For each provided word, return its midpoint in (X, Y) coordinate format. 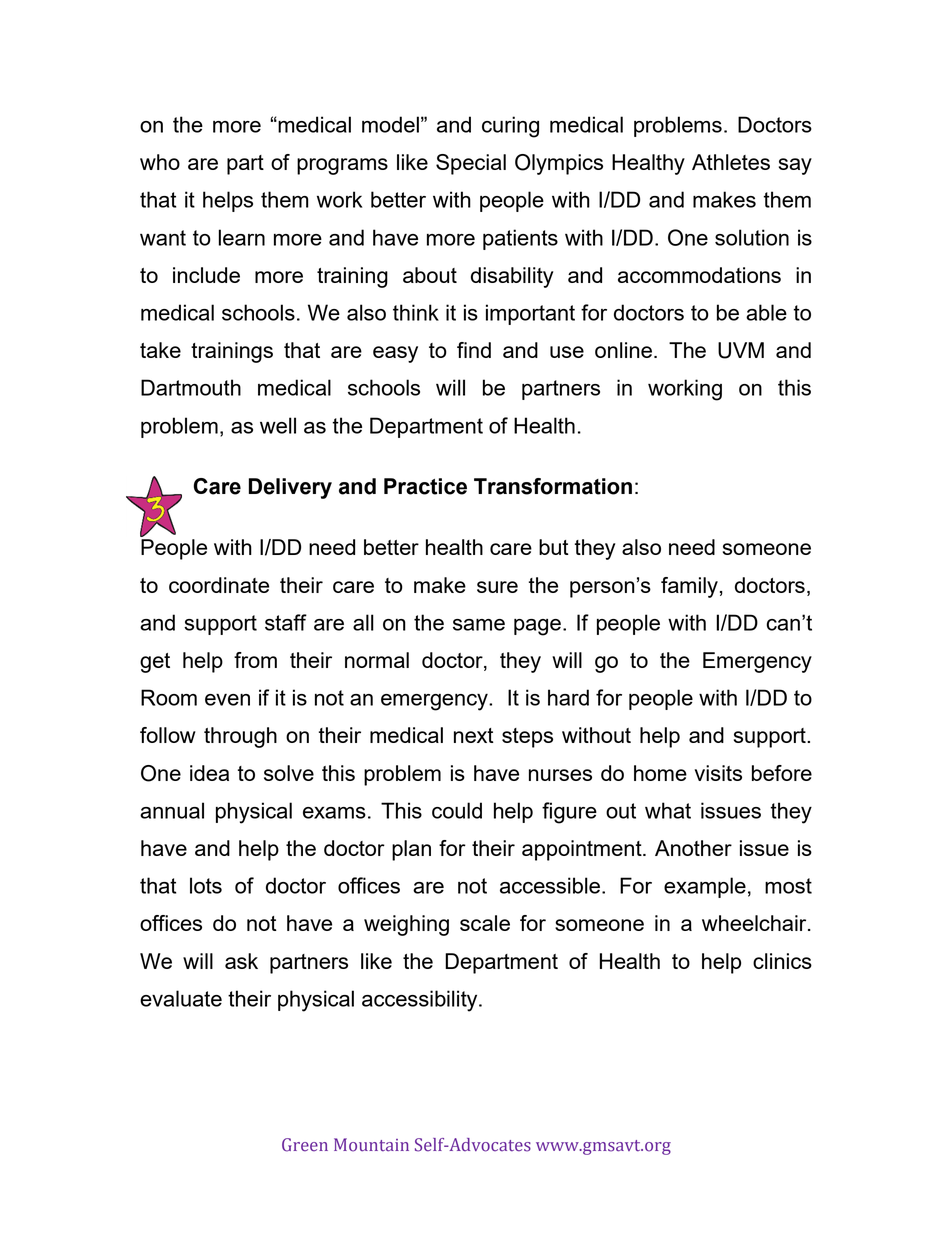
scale (485, 923)
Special (471, 164)
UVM (741, 350)
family (689, 587)
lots (206, 885)
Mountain (371, 1145)
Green (305, 1145)
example (705, 887)
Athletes (731, 162)
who (160, 162)
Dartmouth (191, 387)
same (479, 625)
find (474, 350)
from (255, 660)
